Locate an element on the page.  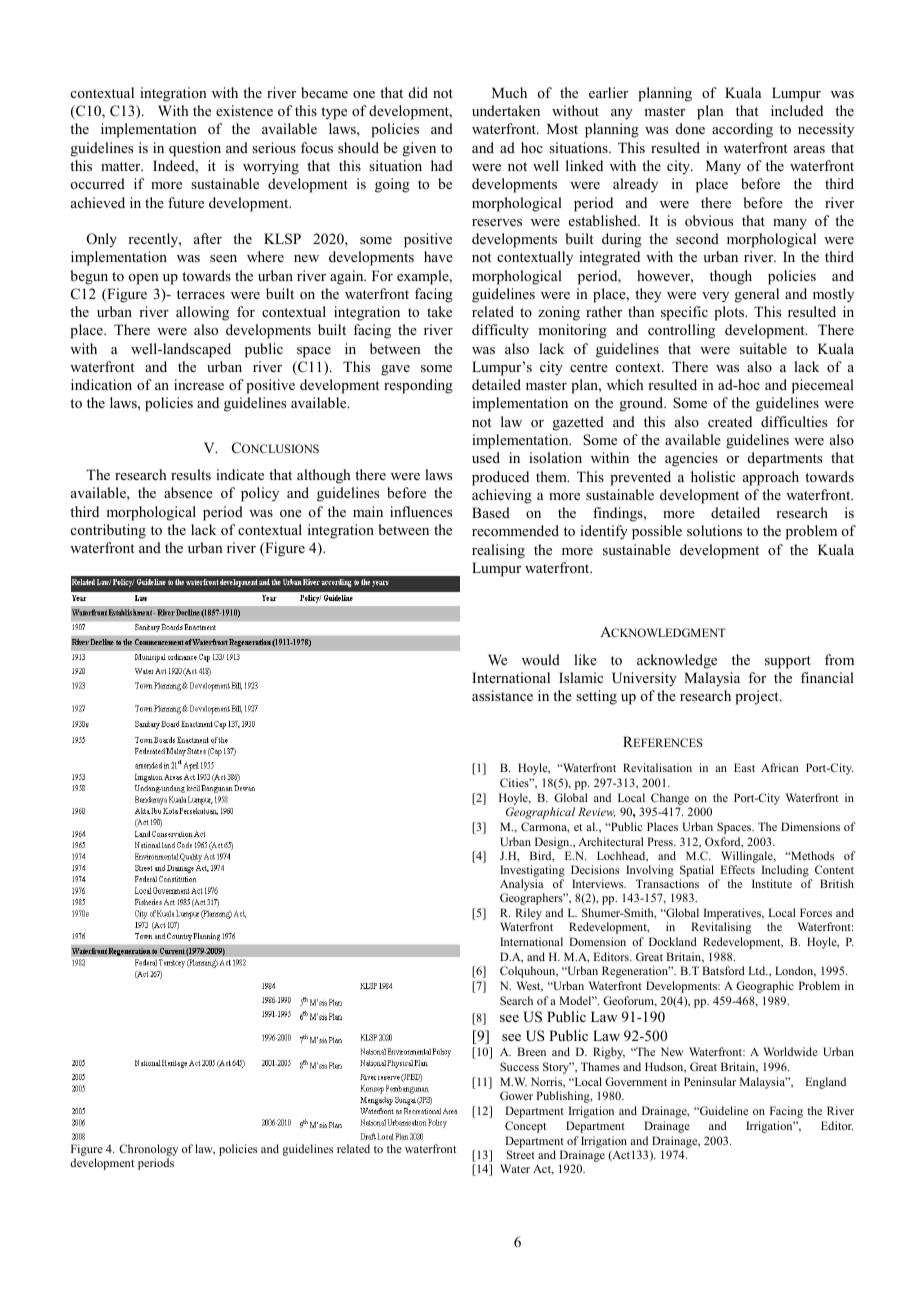
Concept is located at coordinates (525, 1127).
